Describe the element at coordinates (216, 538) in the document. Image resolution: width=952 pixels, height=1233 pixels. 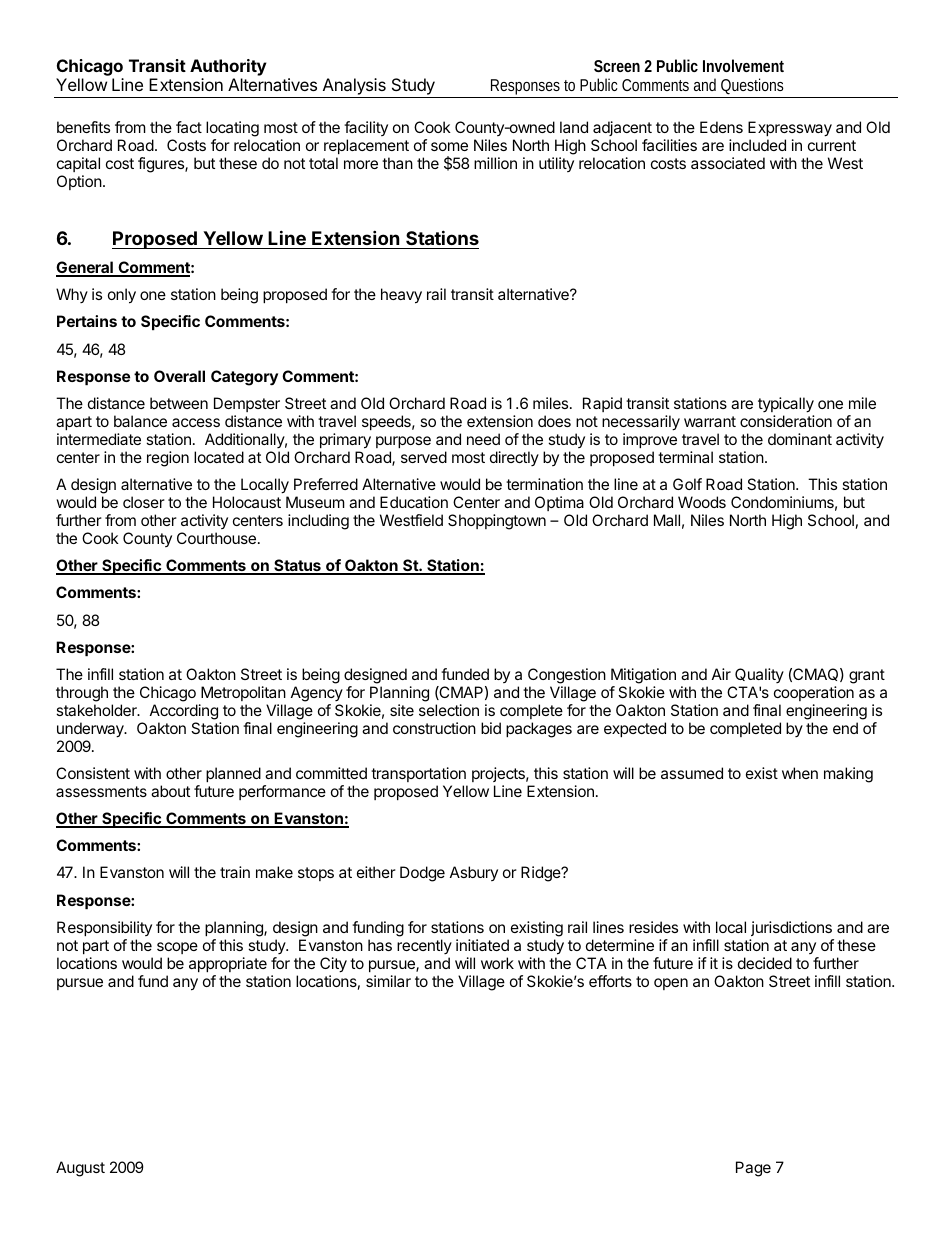
I see `Courthouse` at that location.
